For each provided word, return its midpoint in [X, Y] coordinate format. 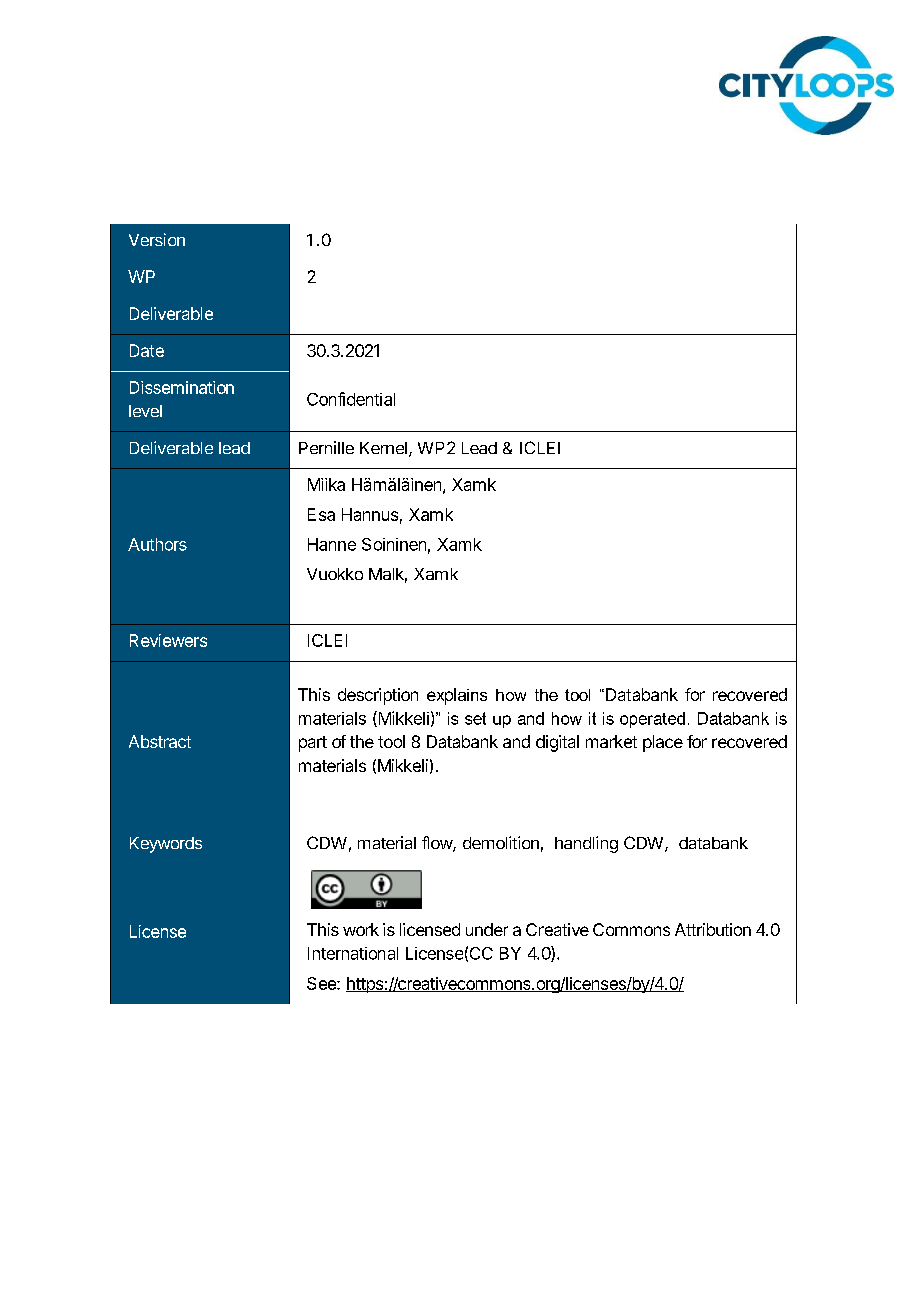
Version [157, 239]
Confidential [351, 399]
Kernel [383, 448]
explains [457, 696]
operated [652, 720]
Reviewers [168, 640]
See [322, 983]
